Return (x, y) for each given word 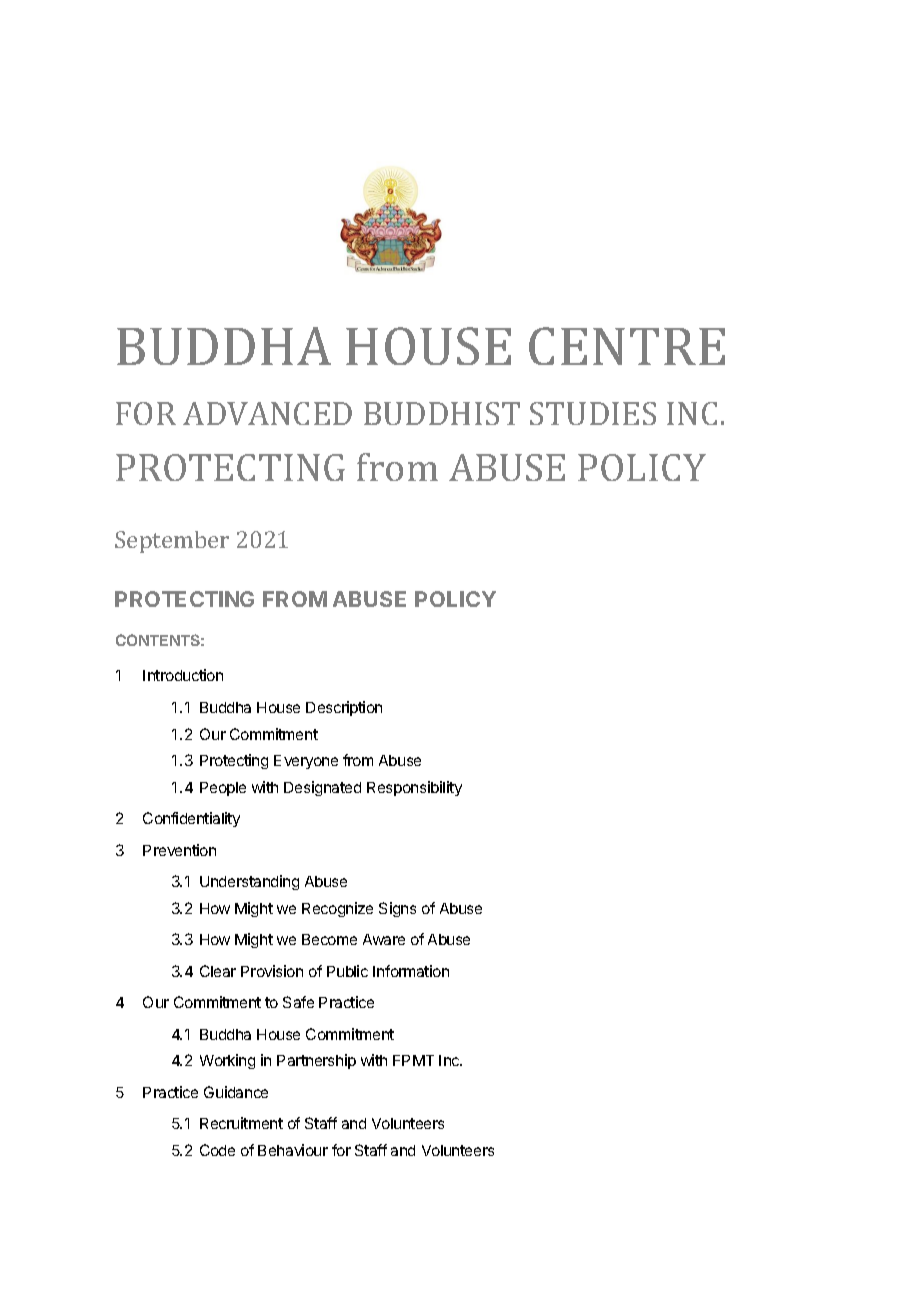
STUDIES (593, 413)
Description (344, 708)
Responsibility (414, 788)
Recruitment (241, 1123)
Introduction (183, 675)
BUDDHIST (442, 413)
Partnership (316, 1061)
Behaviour (293, 1150)
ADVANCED (267, 413)
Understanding (249, 882)
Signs (397, 909)
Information (411, 971)
